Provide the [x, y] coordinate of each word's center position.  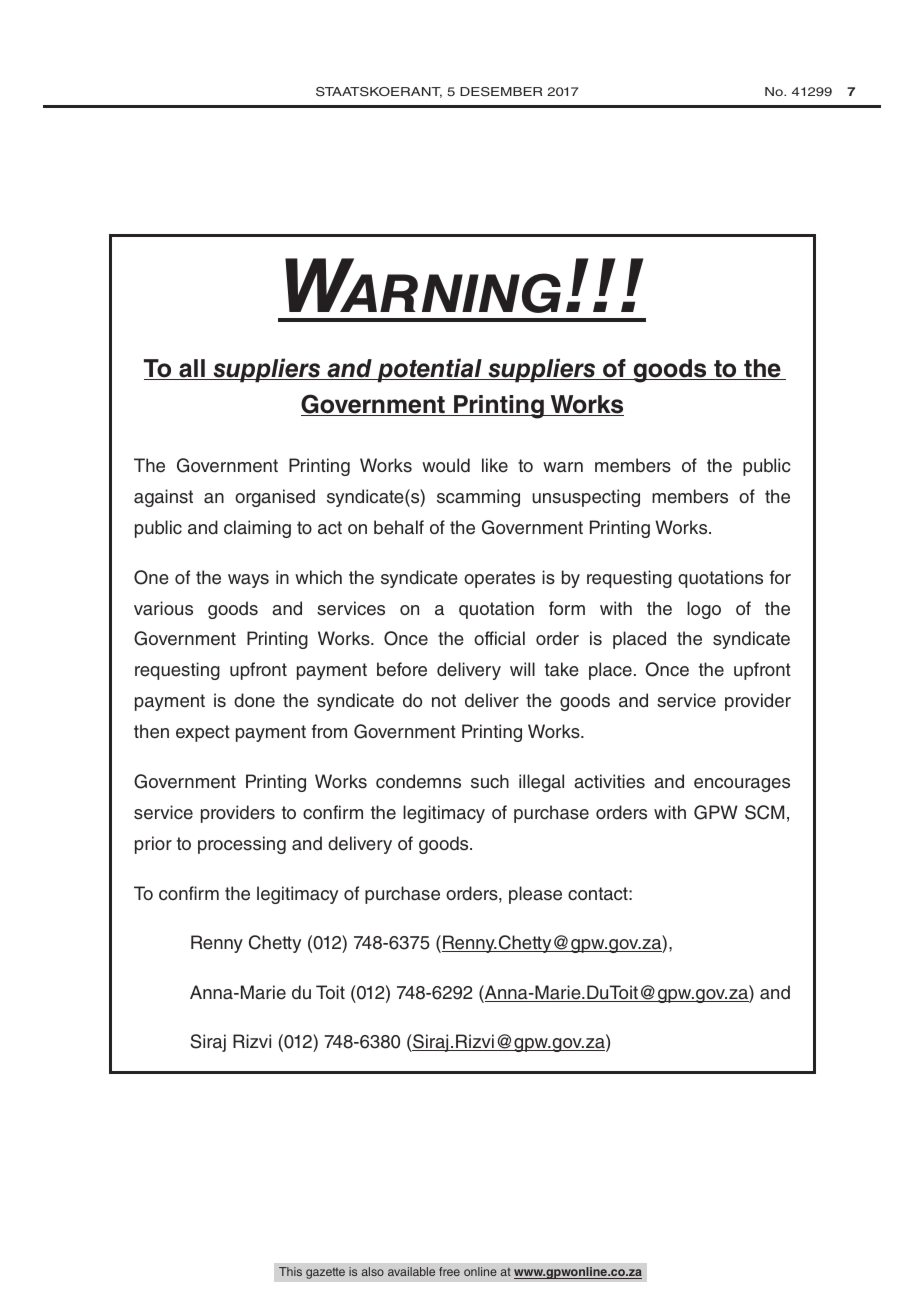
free [449, 1271]
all [192, 369]
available [411, 1271]
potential [429, 370]
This [290, 1271]
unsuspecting [586, 498]
